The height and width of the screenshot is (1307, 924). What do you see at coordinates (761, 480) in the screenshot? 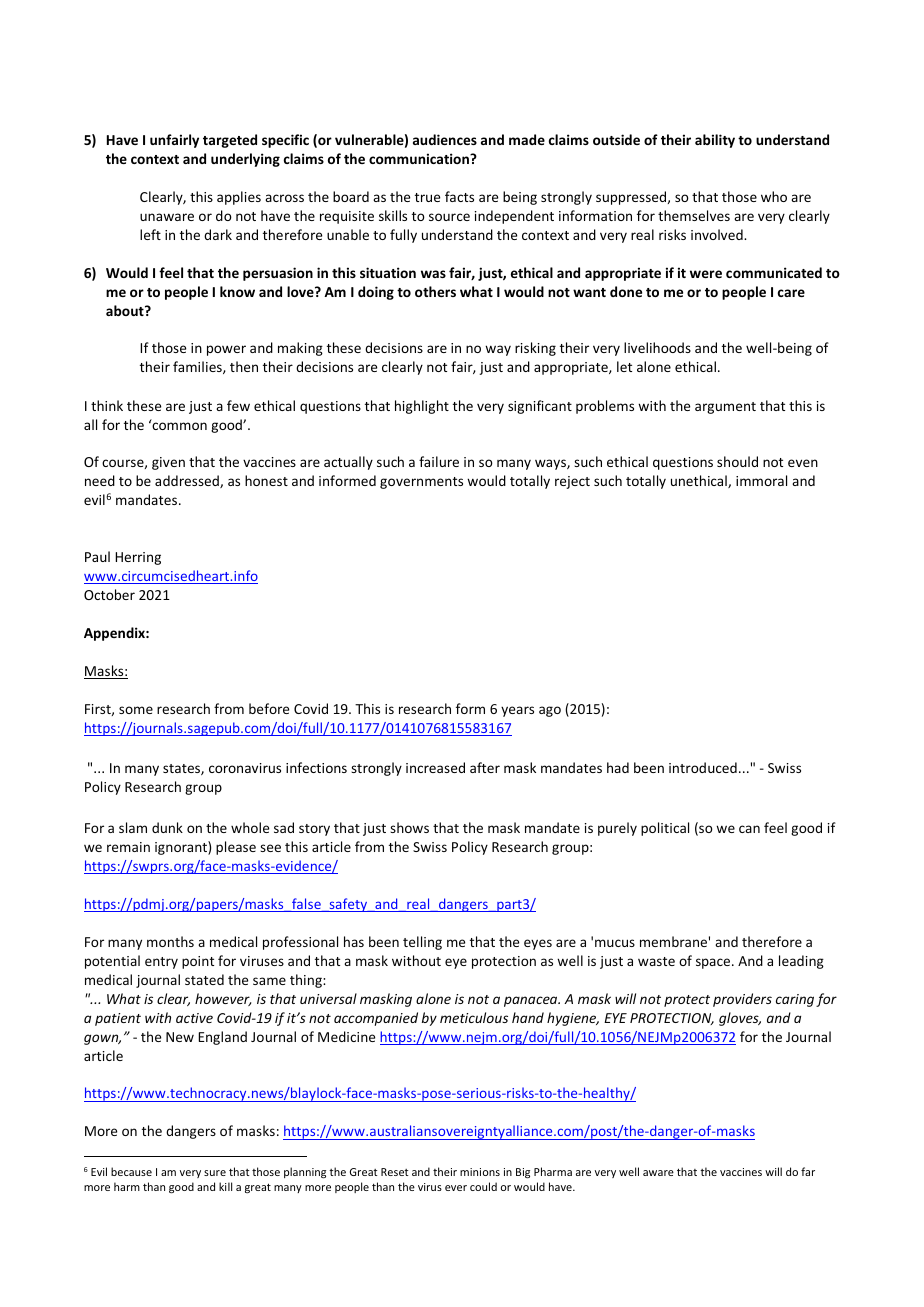
I see `immoral` at bounding box center [761, 480].
